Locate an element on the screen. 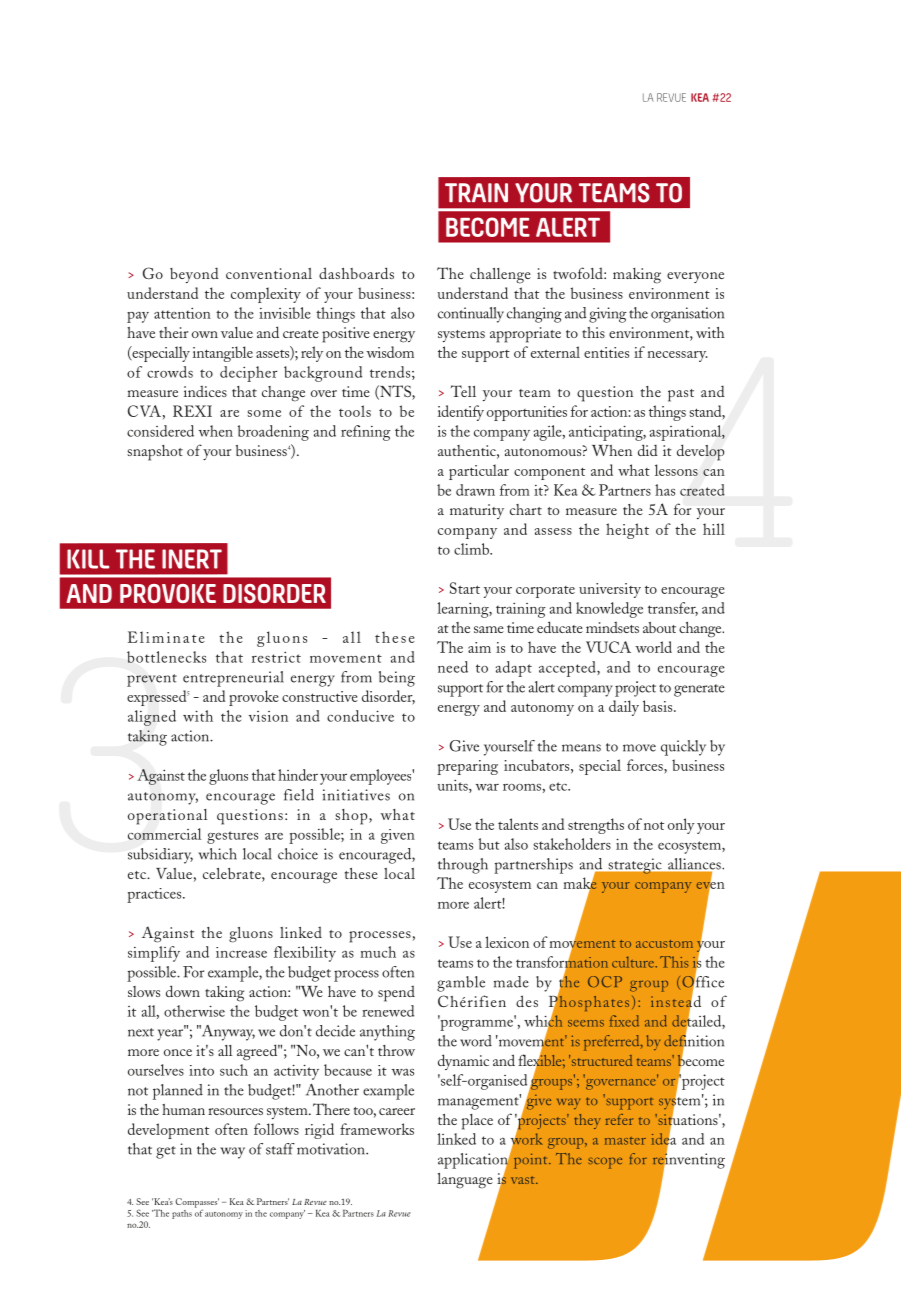 This screenshot has width=901, height=1316. language is located at coordinates (465, 1181).
